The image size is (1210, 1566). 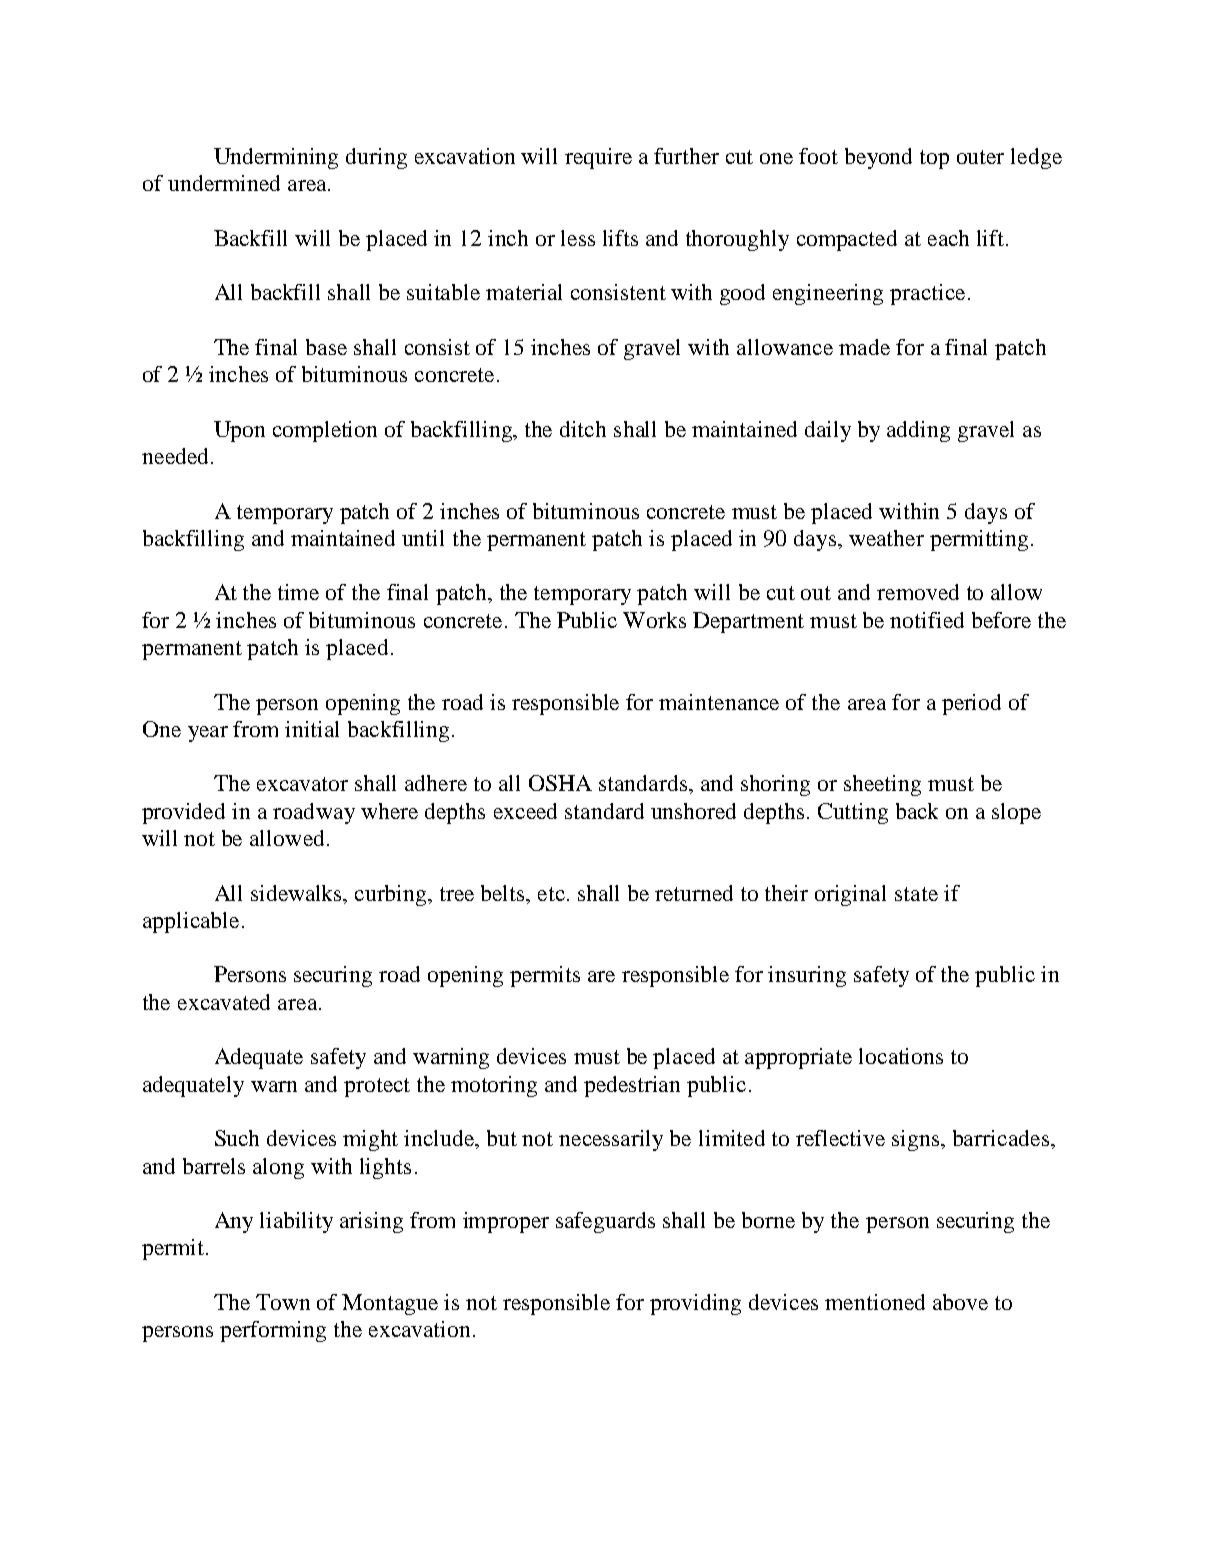 I want to click on top, so click(x=934, y=159).
